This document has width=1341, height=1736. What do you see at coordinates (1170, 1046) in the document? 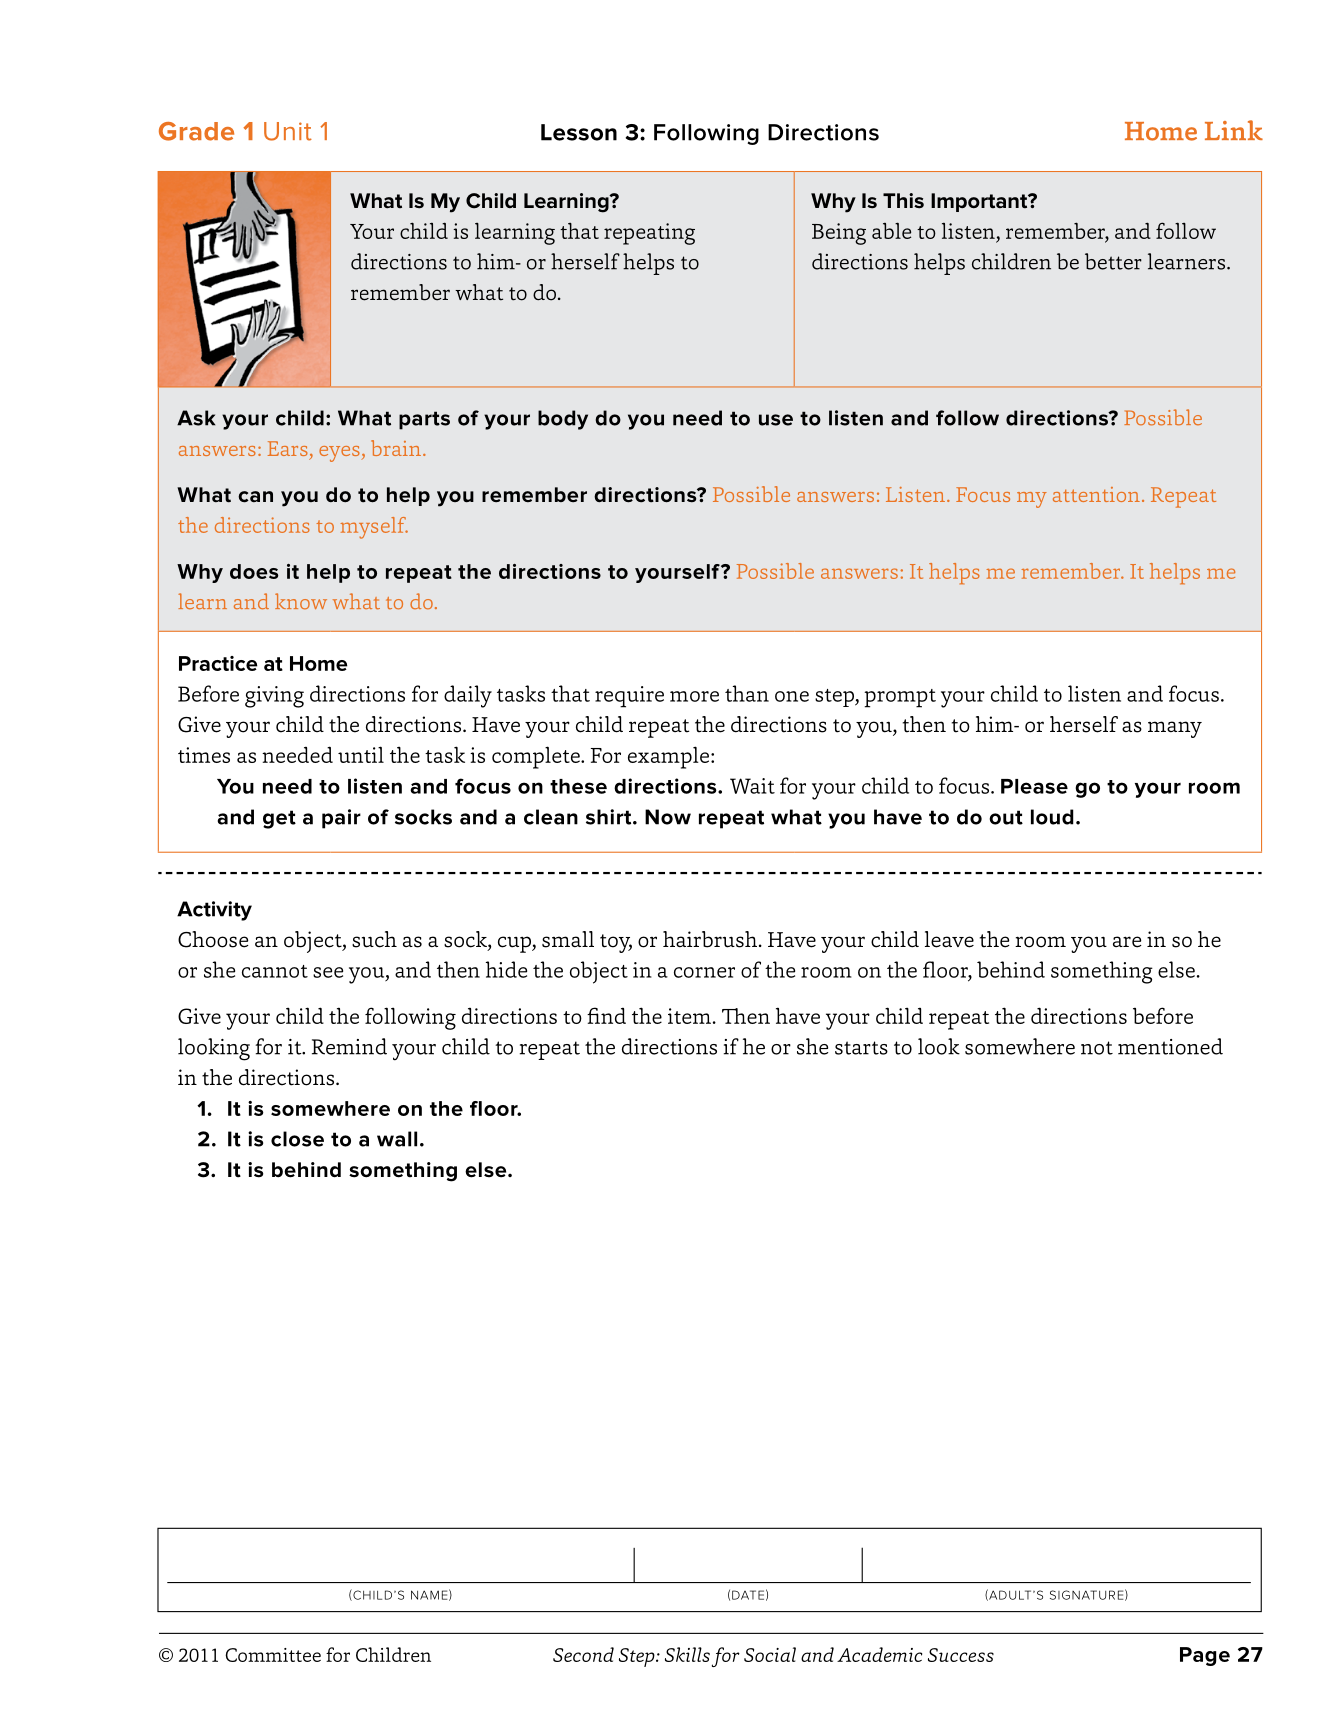
I see `mentioned` at bounding box center [1170, 1046].
